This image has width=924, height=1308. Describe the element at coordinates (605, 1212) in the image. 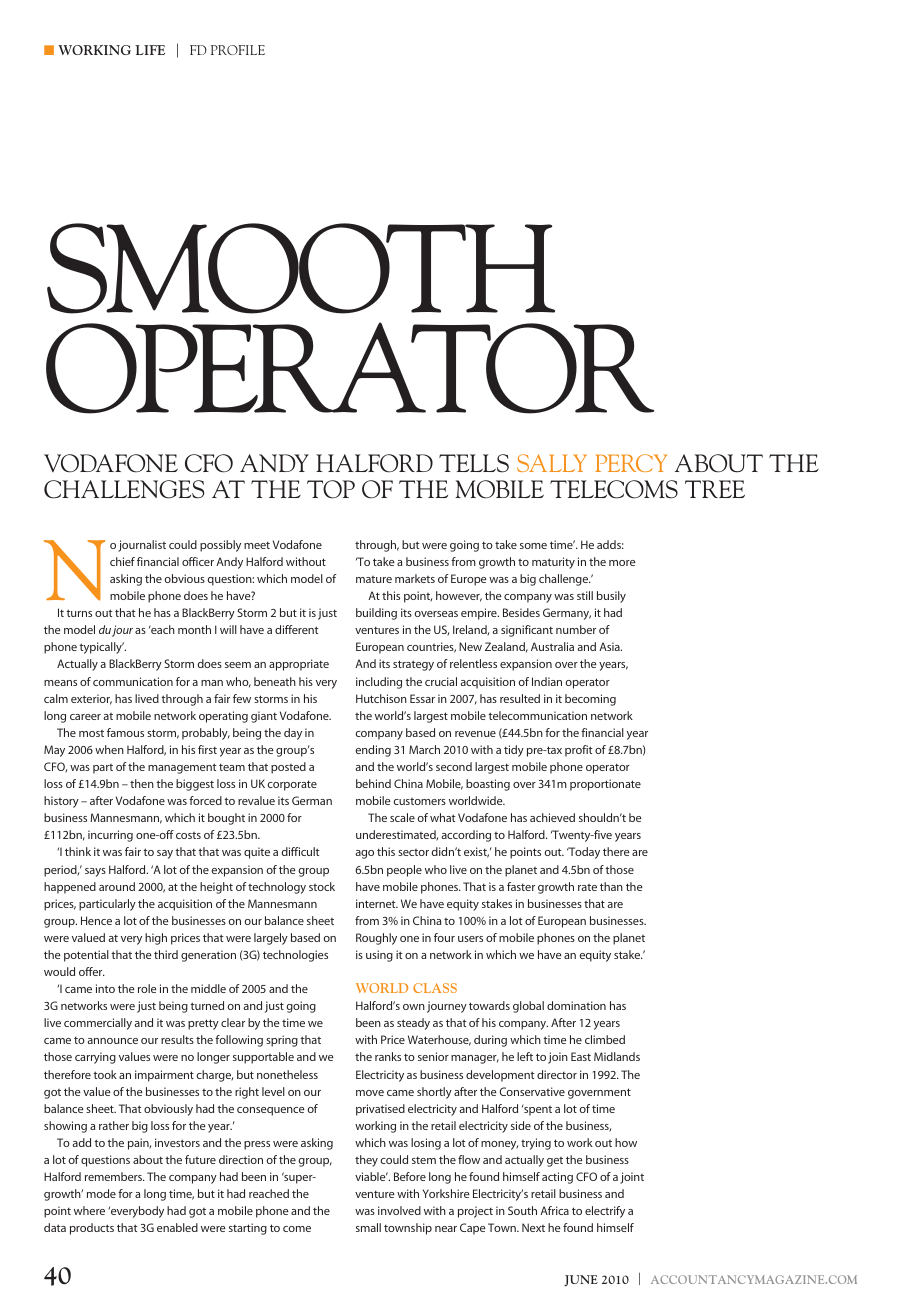

I see `electrify` at that location.
